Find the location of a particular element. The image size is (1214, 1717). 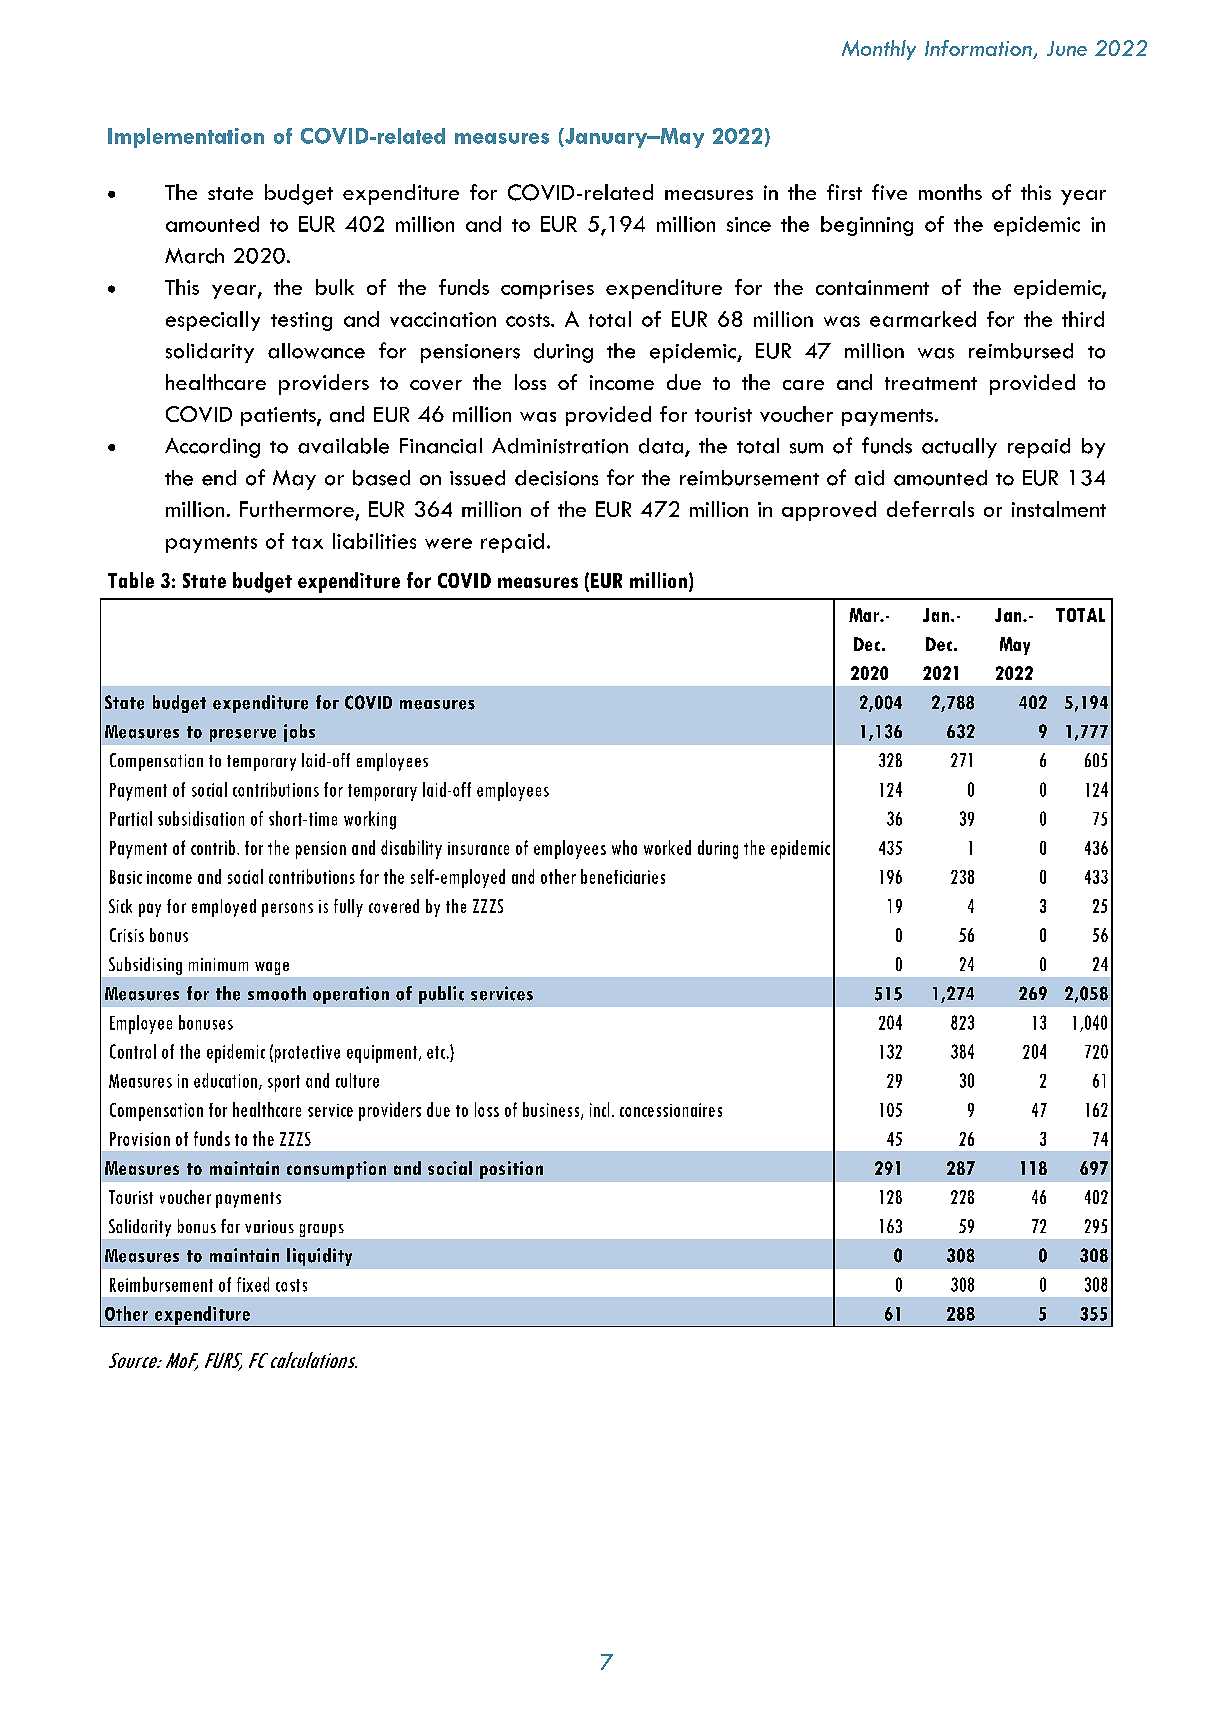

Implementation is located at coordinates (186, 138).
